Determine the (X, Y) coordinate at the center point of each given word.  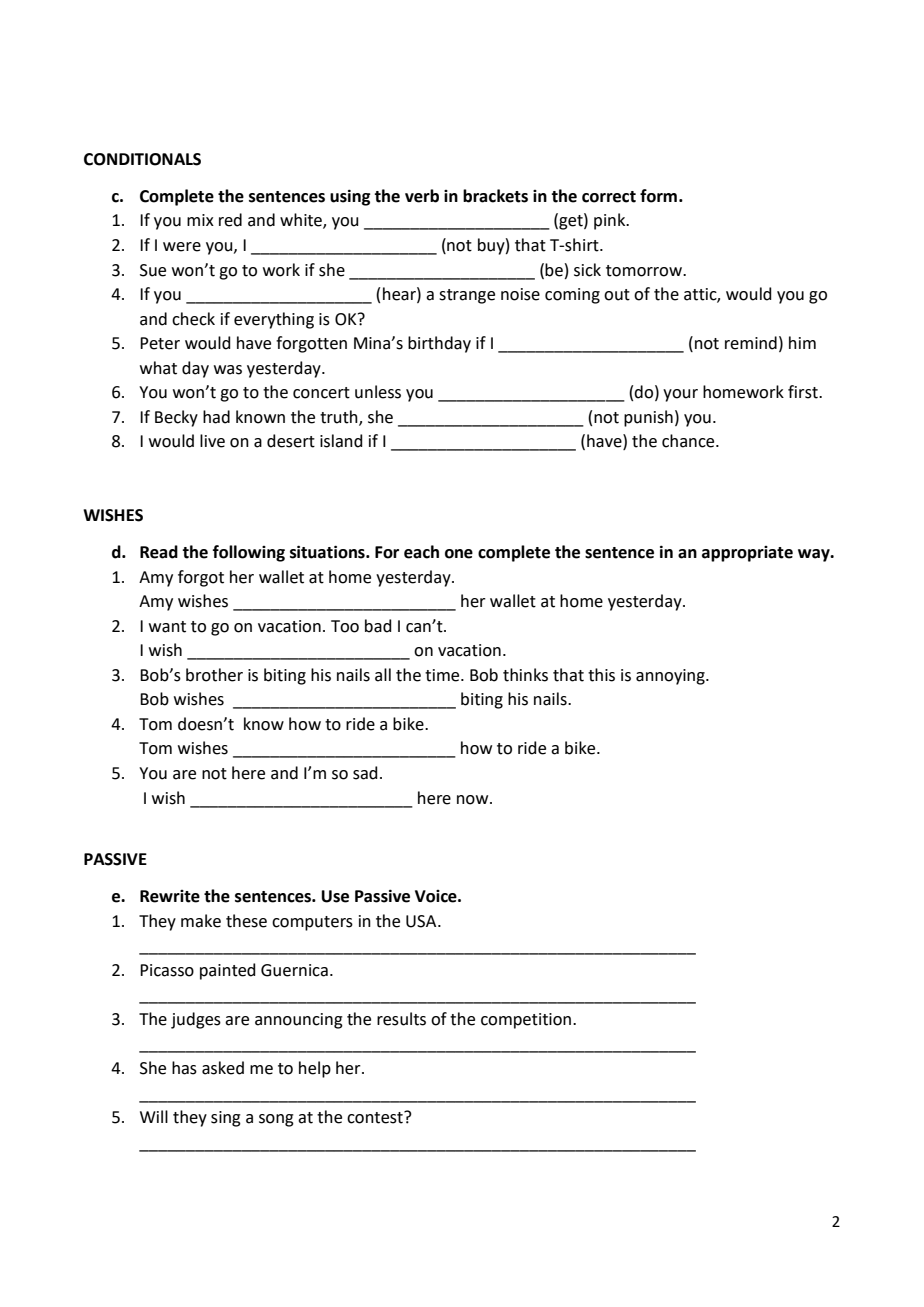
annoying (671, 677)
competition (526, 1021)
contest (376, 1117)
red (230, 220)
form (658, 196)
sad (365, 773)
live (212, 441)
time (443, 675)
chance (689, 441)
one (459, 554)
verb (422, 196)
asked (223, 1068)
